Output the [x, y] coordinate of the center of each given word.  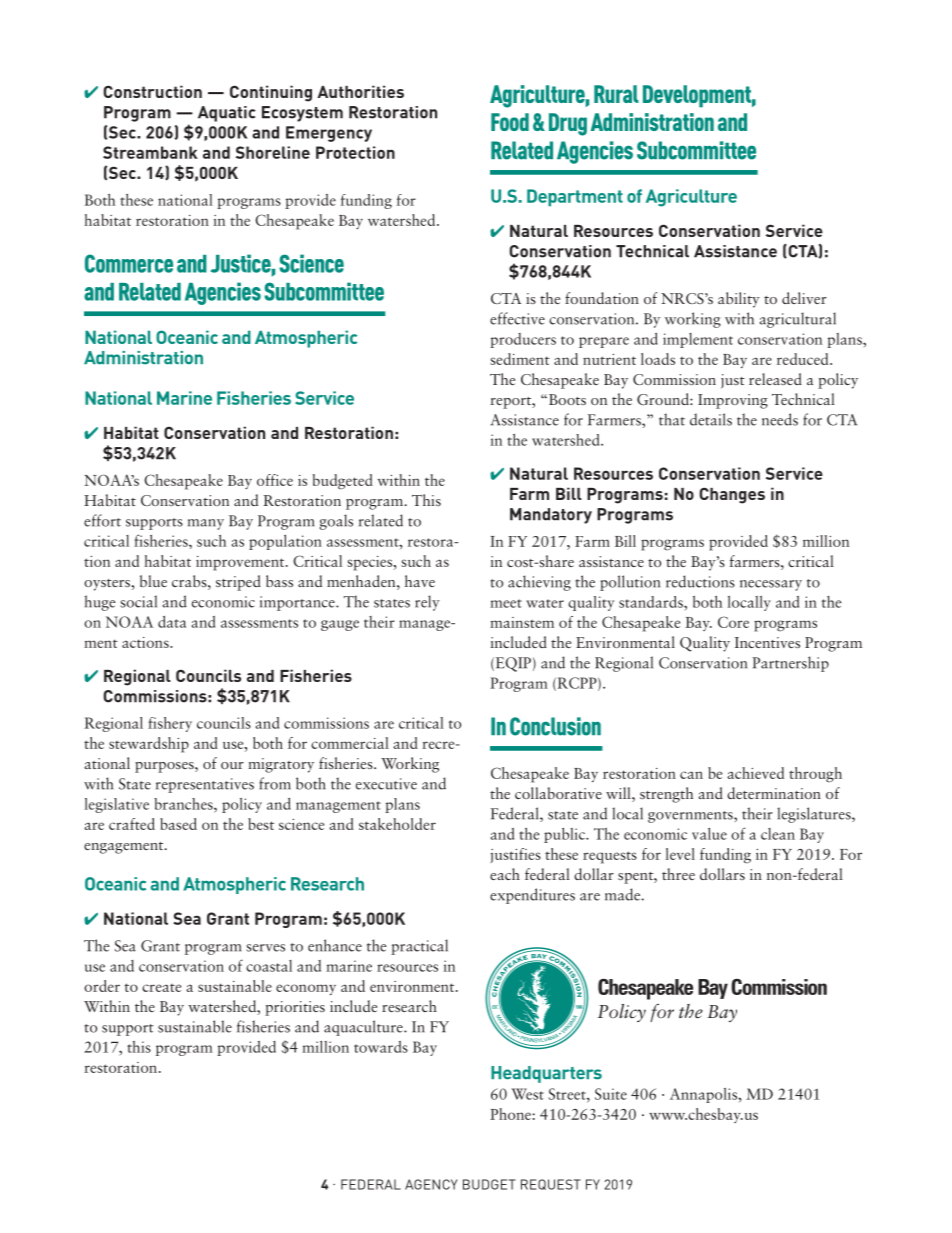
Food [510, 122]
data [172, 622]
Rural [616, 94]
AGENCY [431, 1184]
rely [427, 603]
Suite [611, 1094]
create [161, 988]
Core [733, 622]
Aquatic [227, 114]
